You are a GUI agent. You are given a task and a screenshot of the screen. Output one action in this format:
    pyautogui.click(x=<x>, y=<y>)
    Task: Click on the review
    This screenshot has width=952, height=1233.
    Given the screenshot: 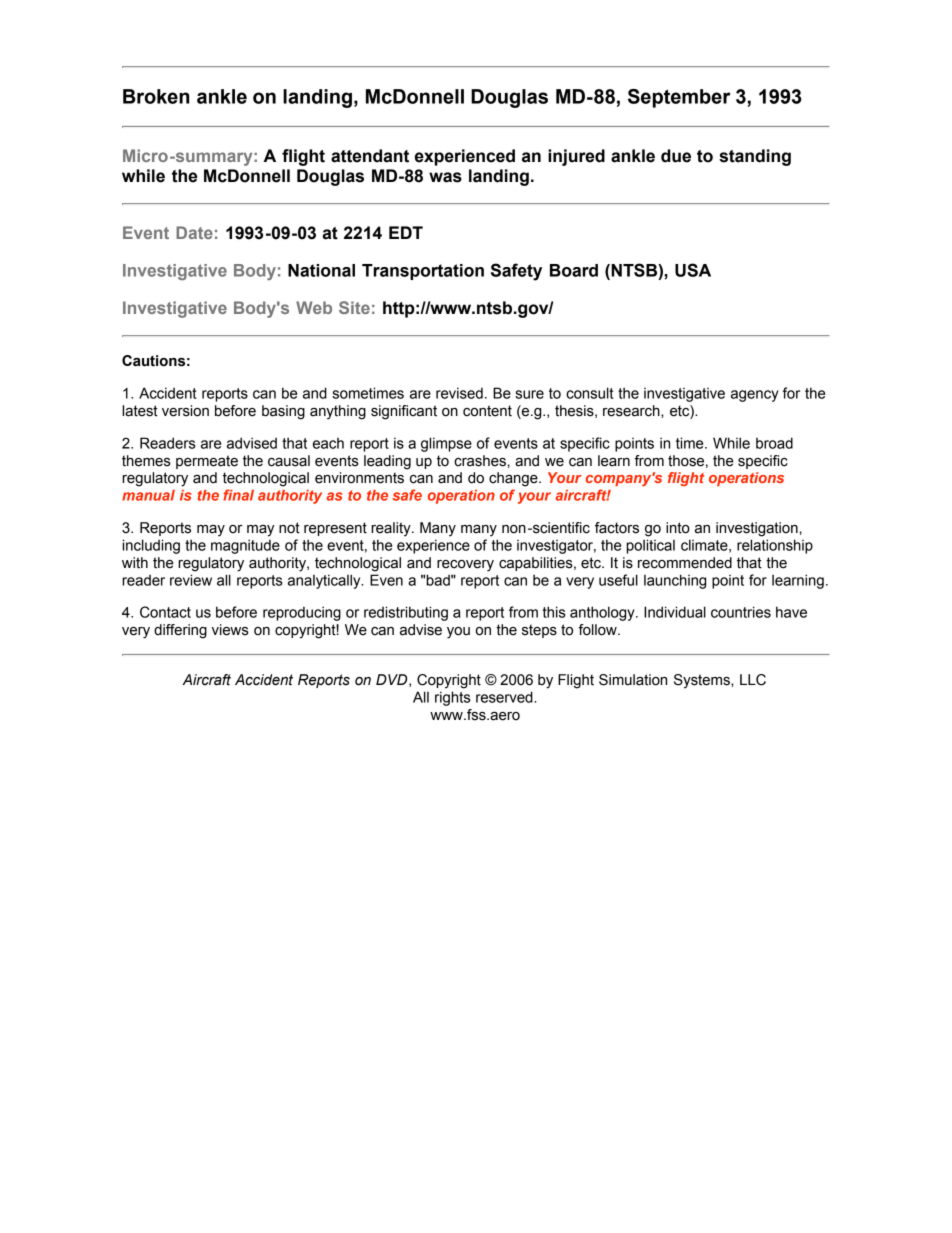 What is the action you would take?
    pyautogui.click(x=191, y=580)
